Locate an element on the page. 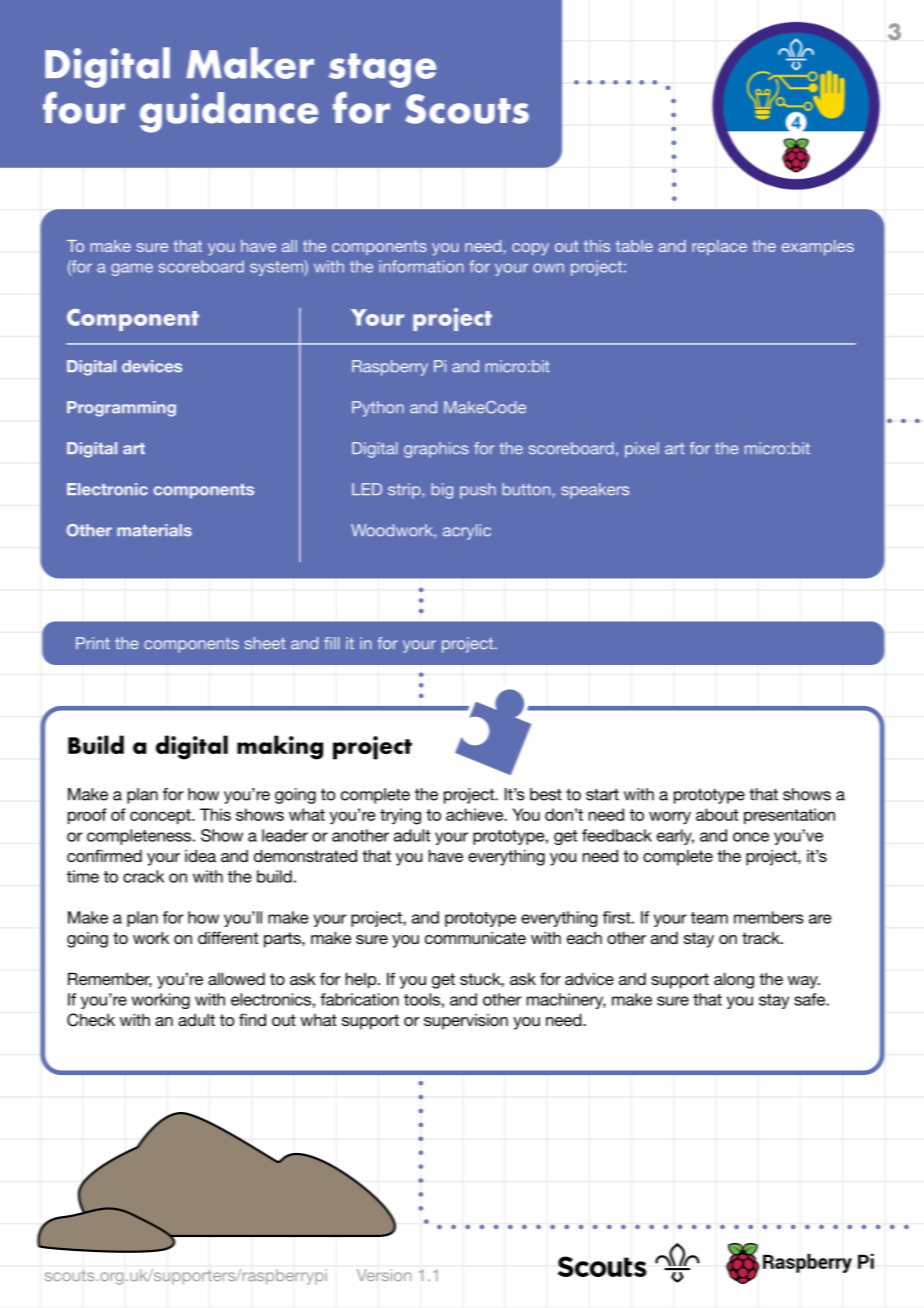  guidance is located at coordinates (229, 112).
